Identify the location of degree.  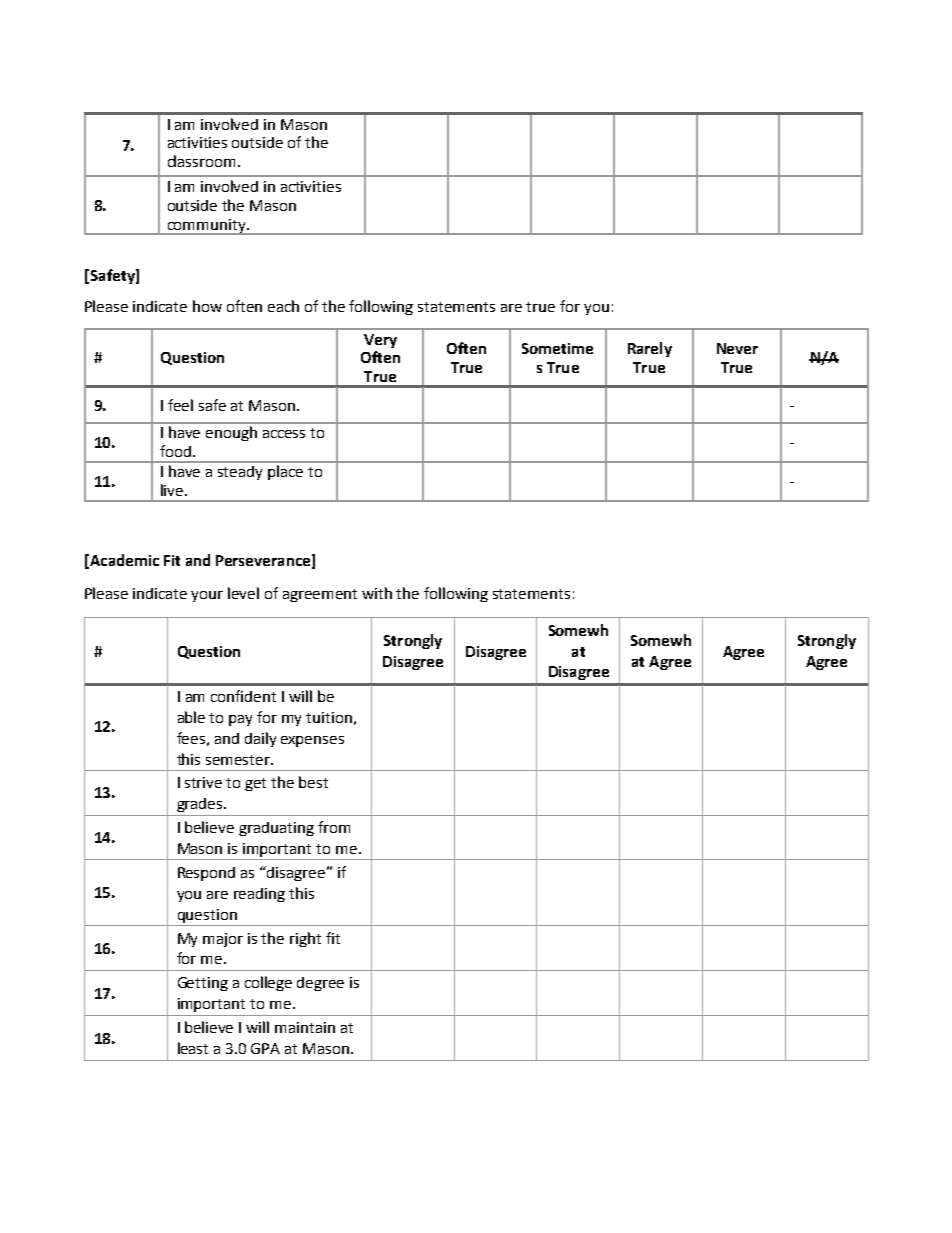
(320, 984).
